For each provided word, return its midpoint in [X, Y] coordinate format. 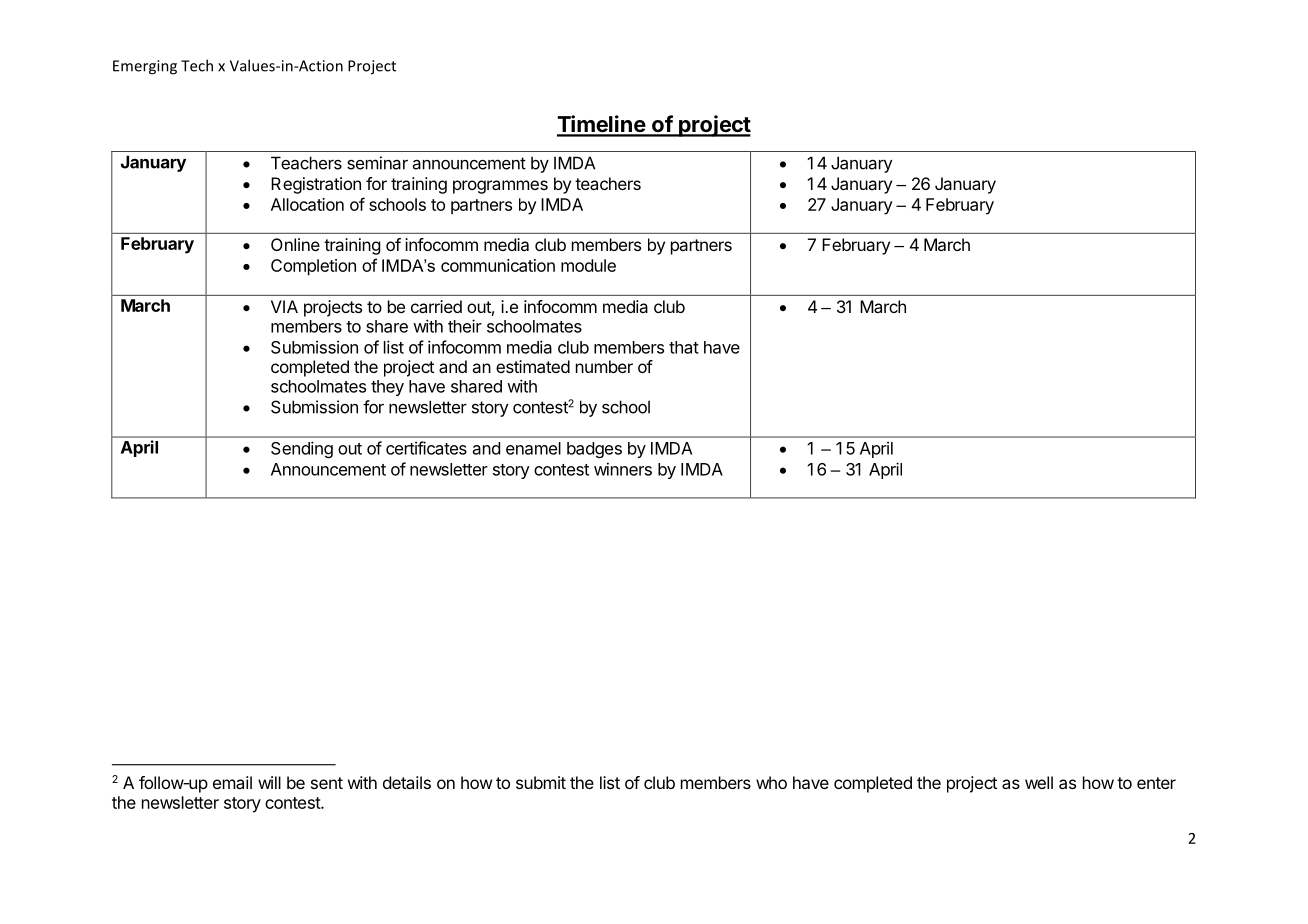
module [588, 265]
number [604, 366]
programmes [500, 187]
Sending [302, 449]
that [684, 347]
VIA [284, 306]
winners [623, 469]
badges [594, 450]
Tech [197, 65]
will [269, 782]
